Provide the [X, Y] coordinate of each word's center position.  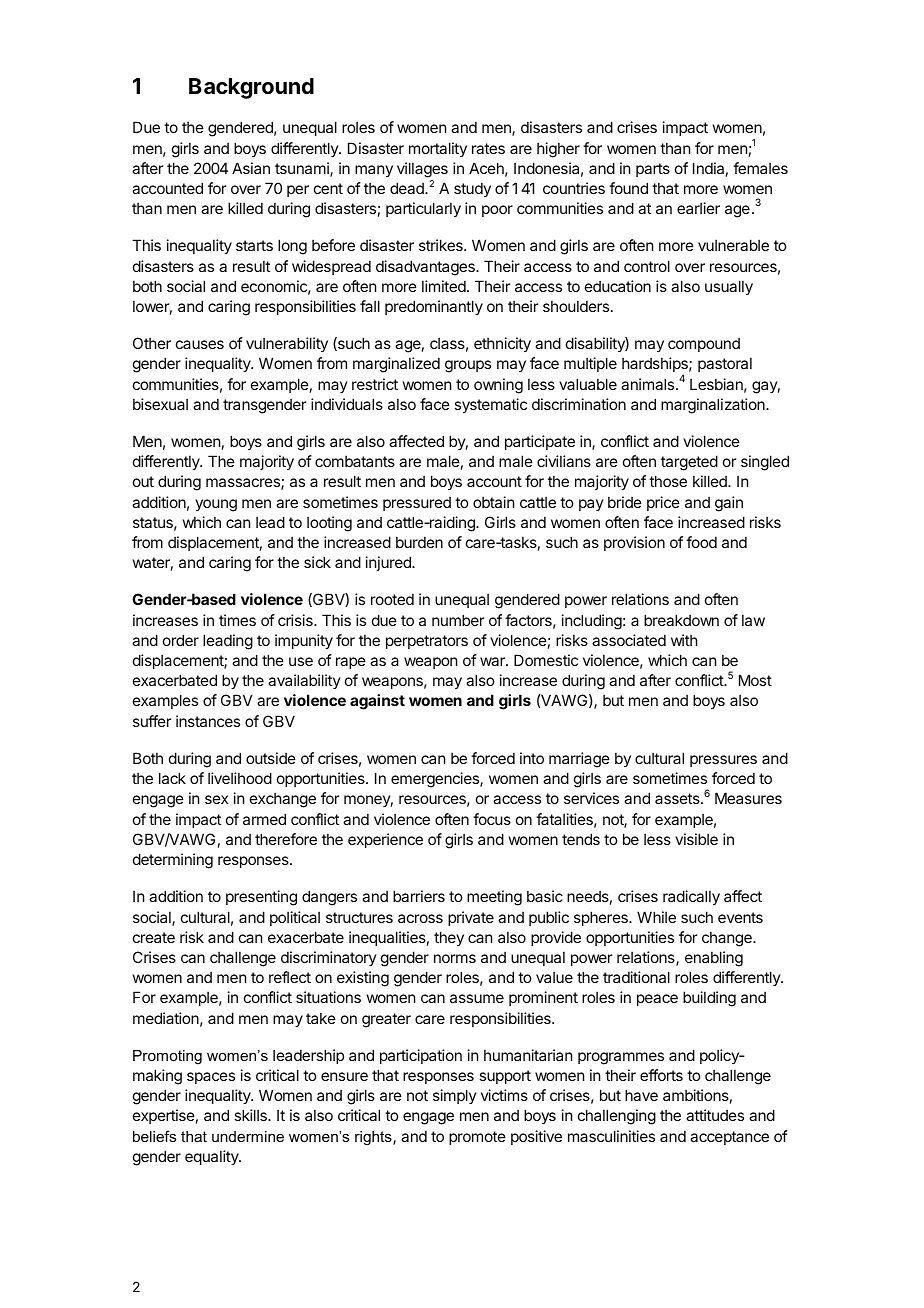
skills [251, 1115]
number [458, 620]
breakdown [681, 620]
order [181, 640]
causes [200, 344]
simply [455, 1096]
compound [704, 344]
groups [468, 366]
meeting [494, 898]
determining [173, 861]
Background [251, 88]
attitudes [715, 1115]
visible [696, 839]
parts [653, 170]
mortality [438, 149]
